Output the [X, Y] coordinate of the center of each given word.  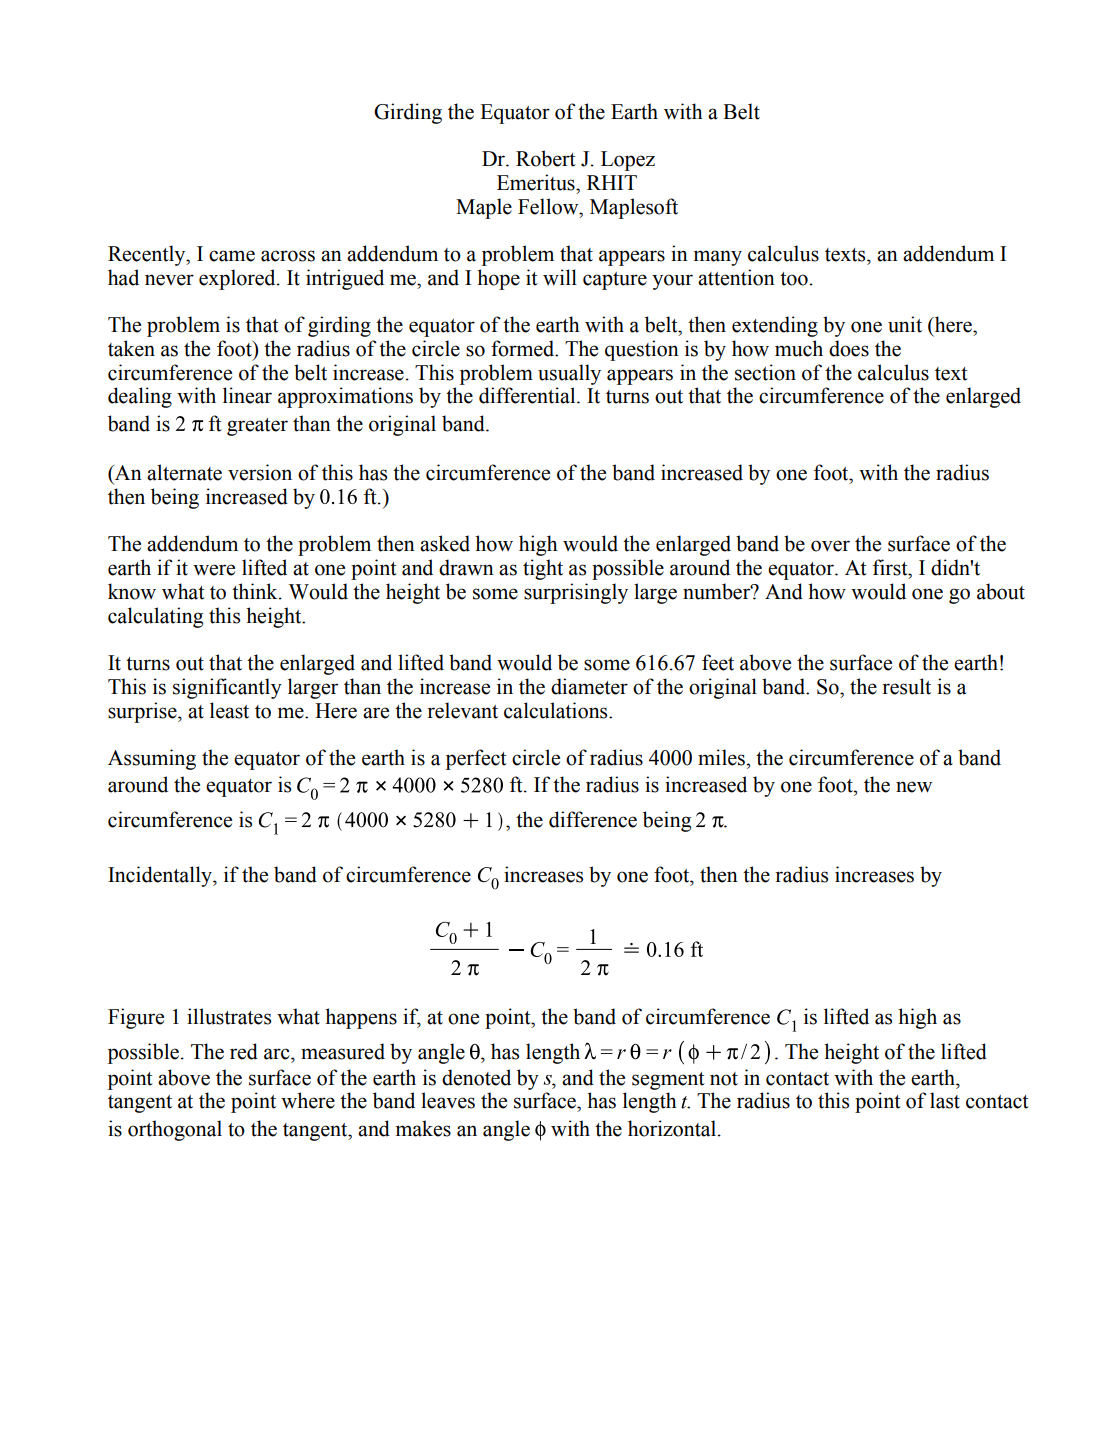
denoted [476, 1077]
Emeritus [537, 182]
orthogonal [175, 1130]
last [945, 1100]
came [232, 256]
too [794, 279]
